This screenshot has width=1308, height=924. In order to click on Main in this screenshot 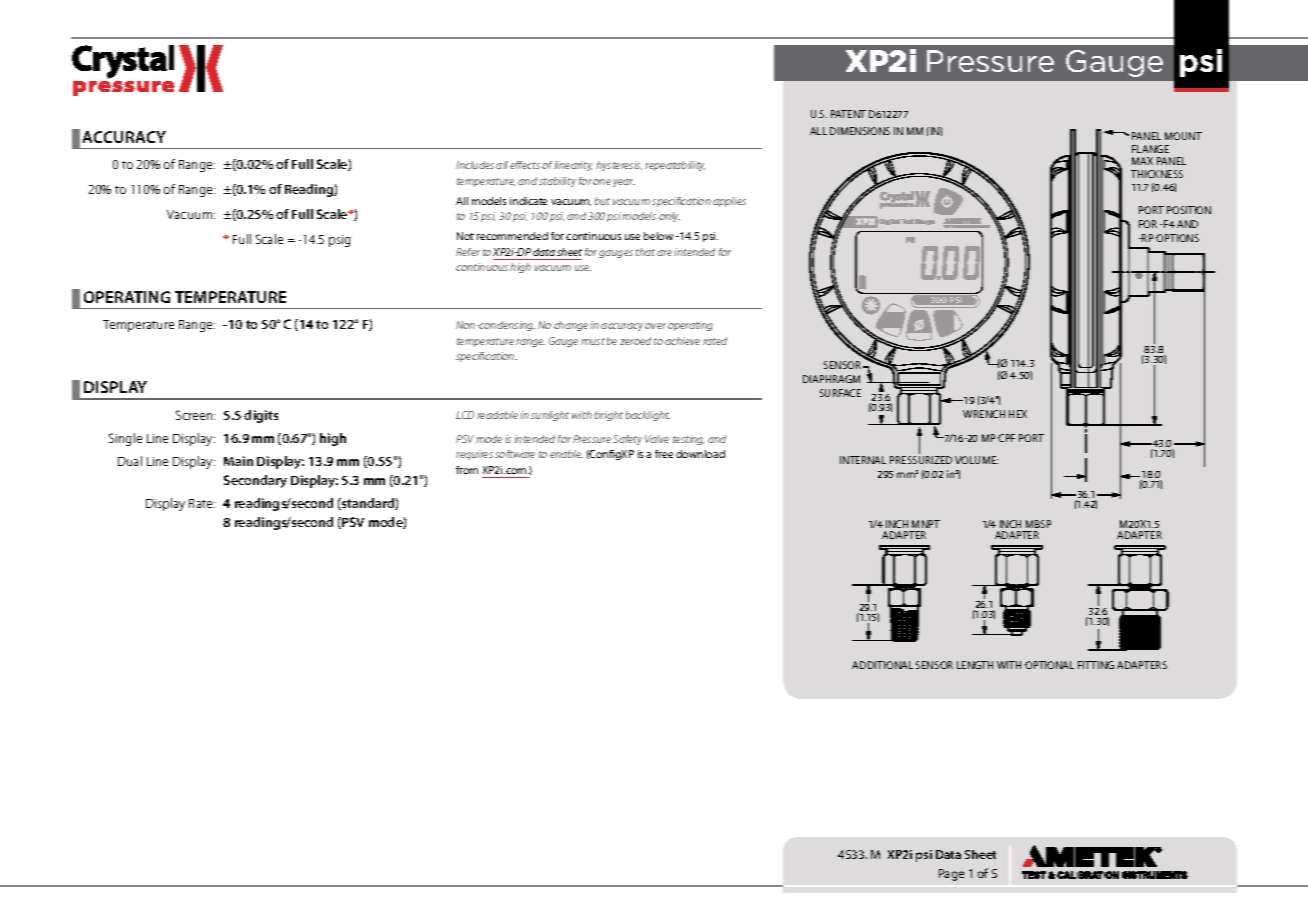, I will do `click(238, 461)`.
